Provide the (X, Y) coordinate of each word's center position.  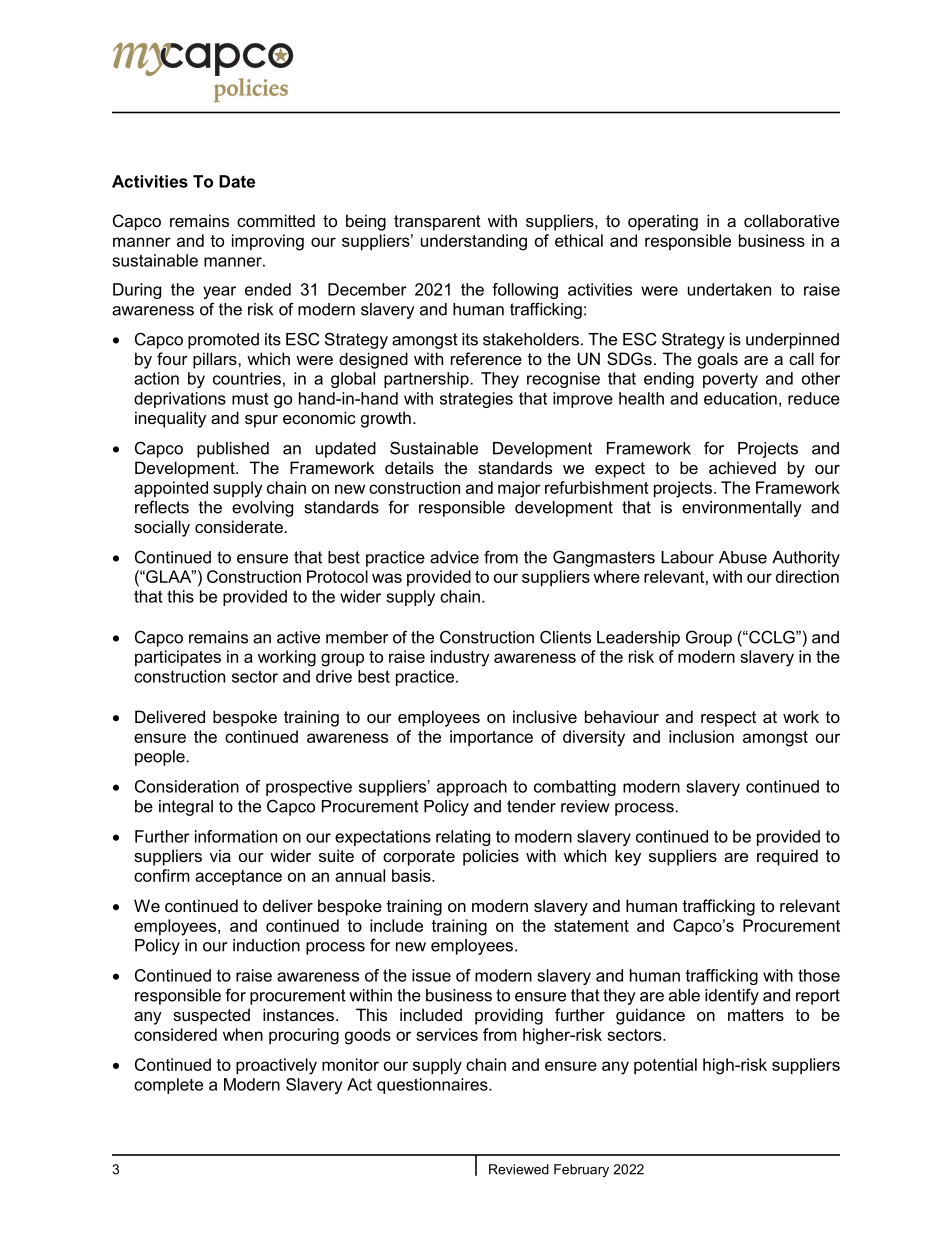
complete (168, 1086)
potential (665, 1066)
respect (728, 719)
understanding (474, 242)
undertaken (729, 289)
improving (268, 242)
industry (460, 658)
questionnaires (433, 1086)
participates (178, 658)
